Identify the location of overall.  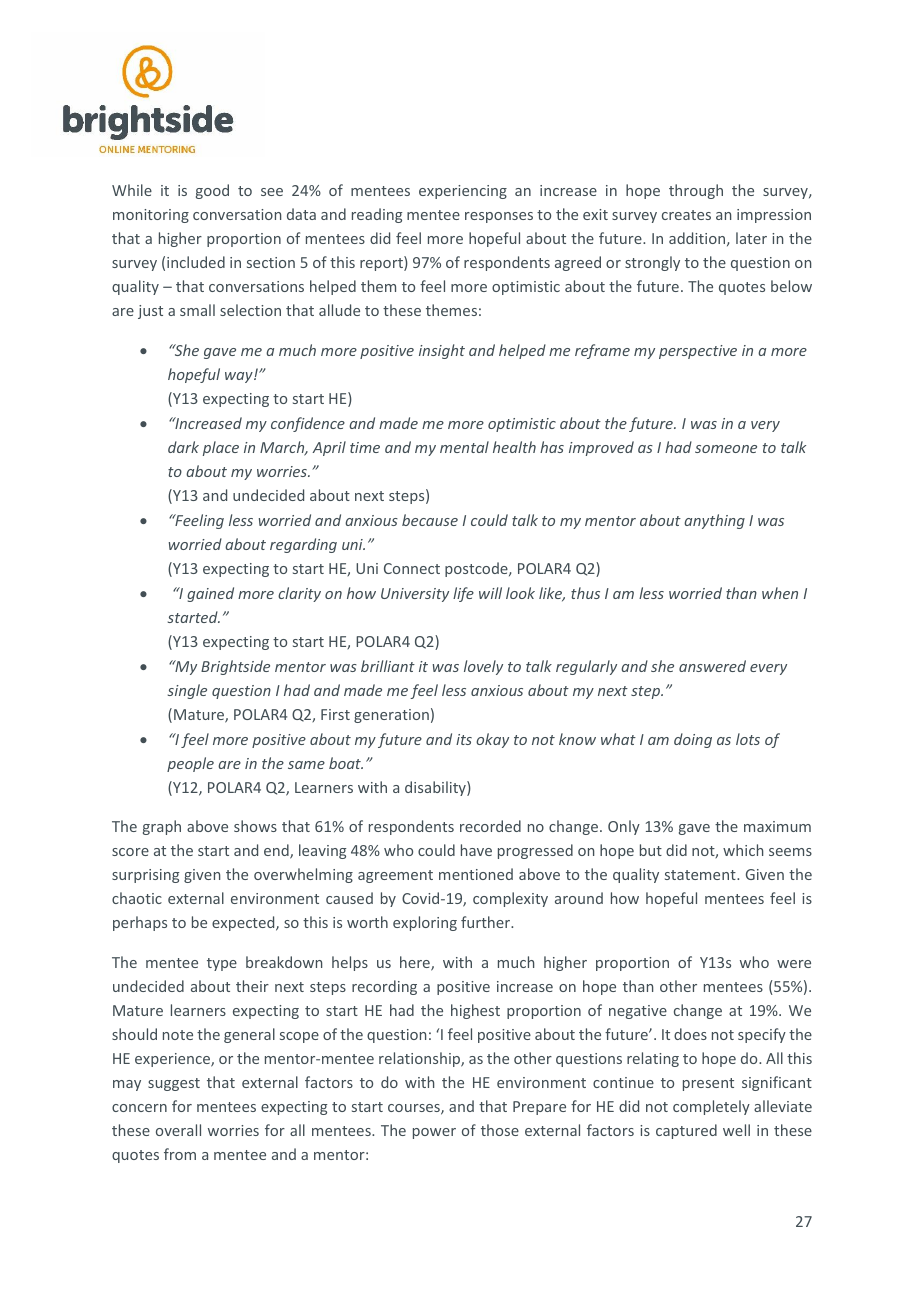
(178, 1130).
